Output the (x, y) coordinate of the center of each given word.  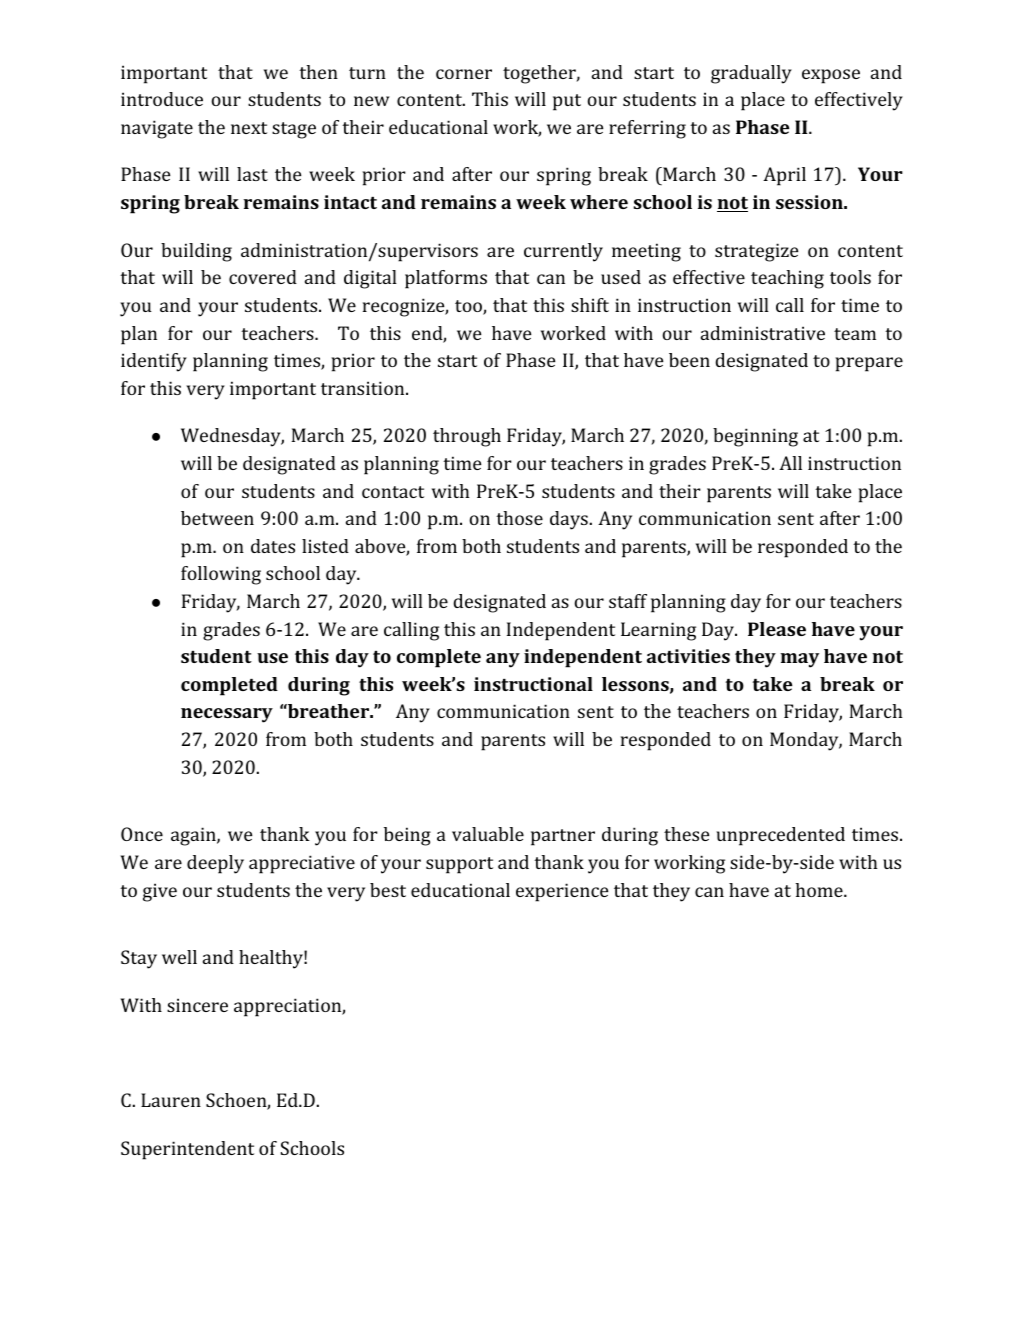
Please (777, 629)
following (221, 575)
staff (628, 601)
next (249, 128)
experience (562, 892)
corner (464, 74)
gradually (751, 74)
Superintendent (187, 1150)
